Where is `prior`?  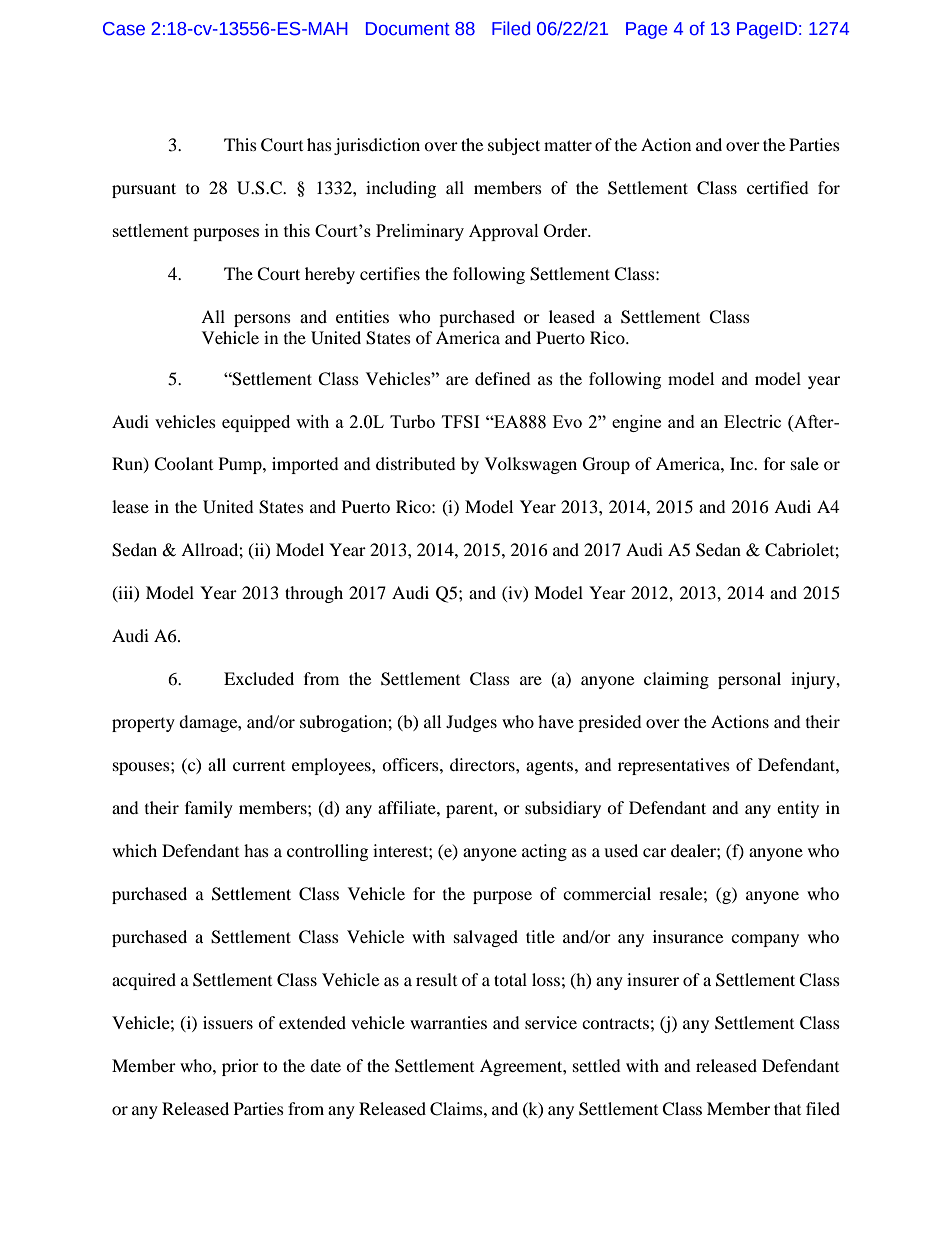
prior is located at coordinates (240, 1067).
